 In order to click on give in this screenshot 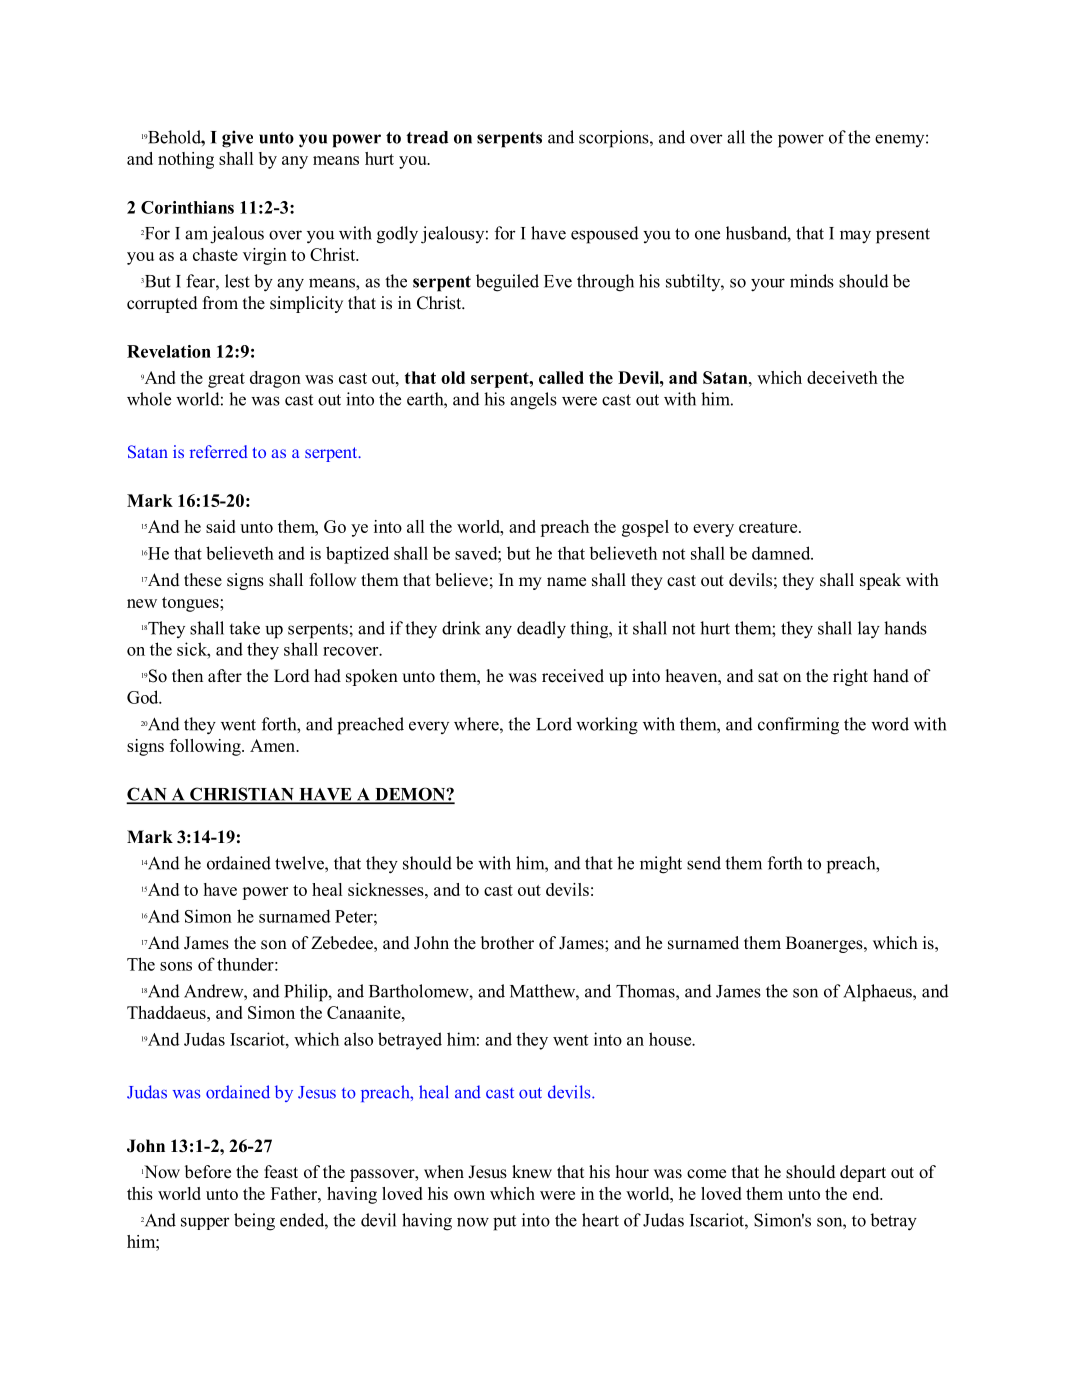, I will do `click(237, 139)`.
